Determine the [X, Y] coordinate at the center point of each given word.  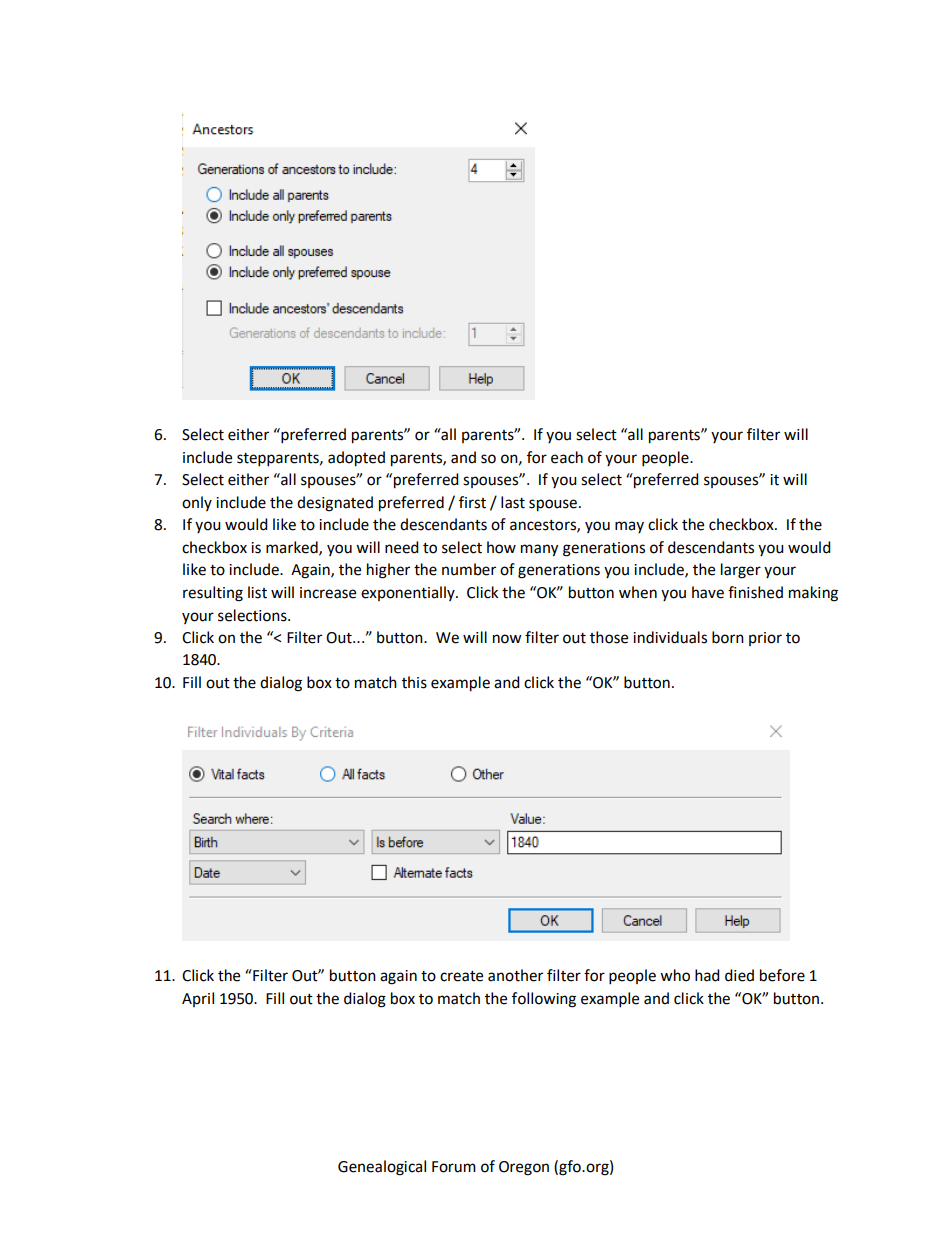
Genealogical [382, 1168]
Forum [454, 1167]
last [513, 502]
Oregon [524, 1168]
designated [335, 504]
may [629, 527]
